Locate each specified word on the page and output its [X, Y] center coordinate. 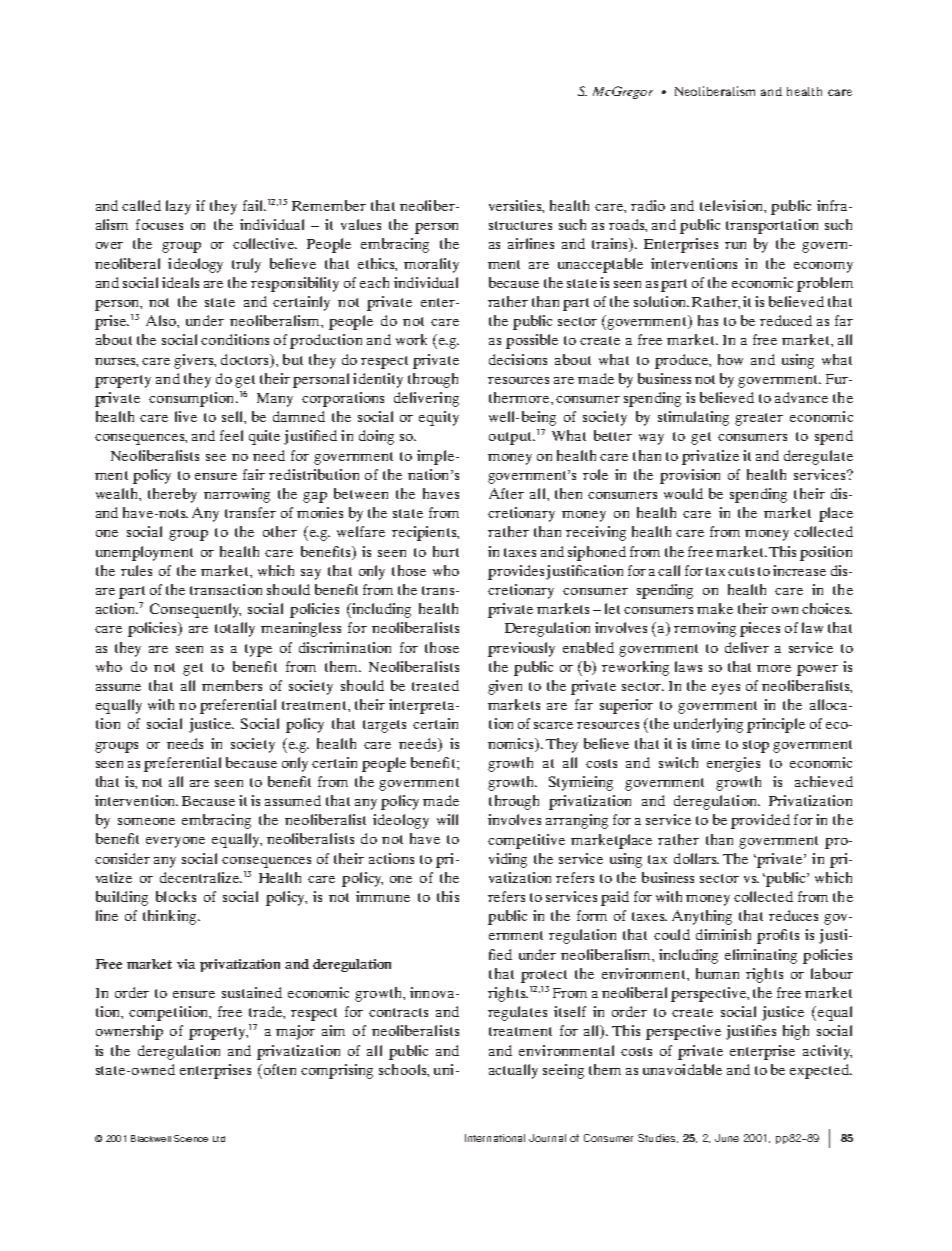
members [232, 685]
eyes [726, 689]
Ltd [219, 1139]
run [735, 245]
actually [513, 1071]
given [505, 687]
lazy [178, 207]
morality [431, 265]
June [727, 1138]
